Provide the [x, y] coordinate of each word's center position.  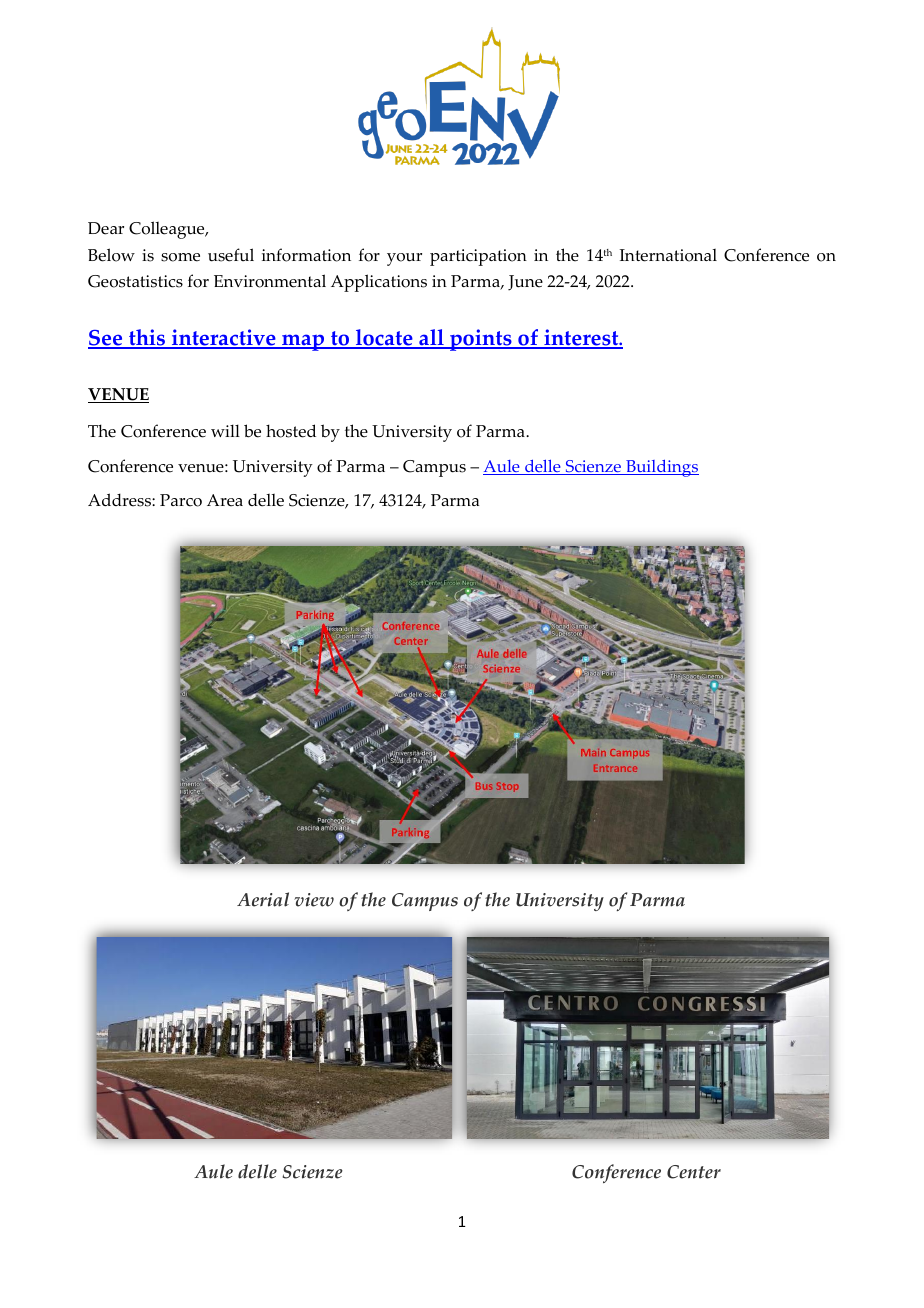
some [180, 257]
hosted [291, 431]
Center [694, 1172]
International [668, 255]
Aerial [263, 899]
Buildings [661, 468]
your [404, 259]
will [225, 430]
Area [225, 500]
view [314, 900]
